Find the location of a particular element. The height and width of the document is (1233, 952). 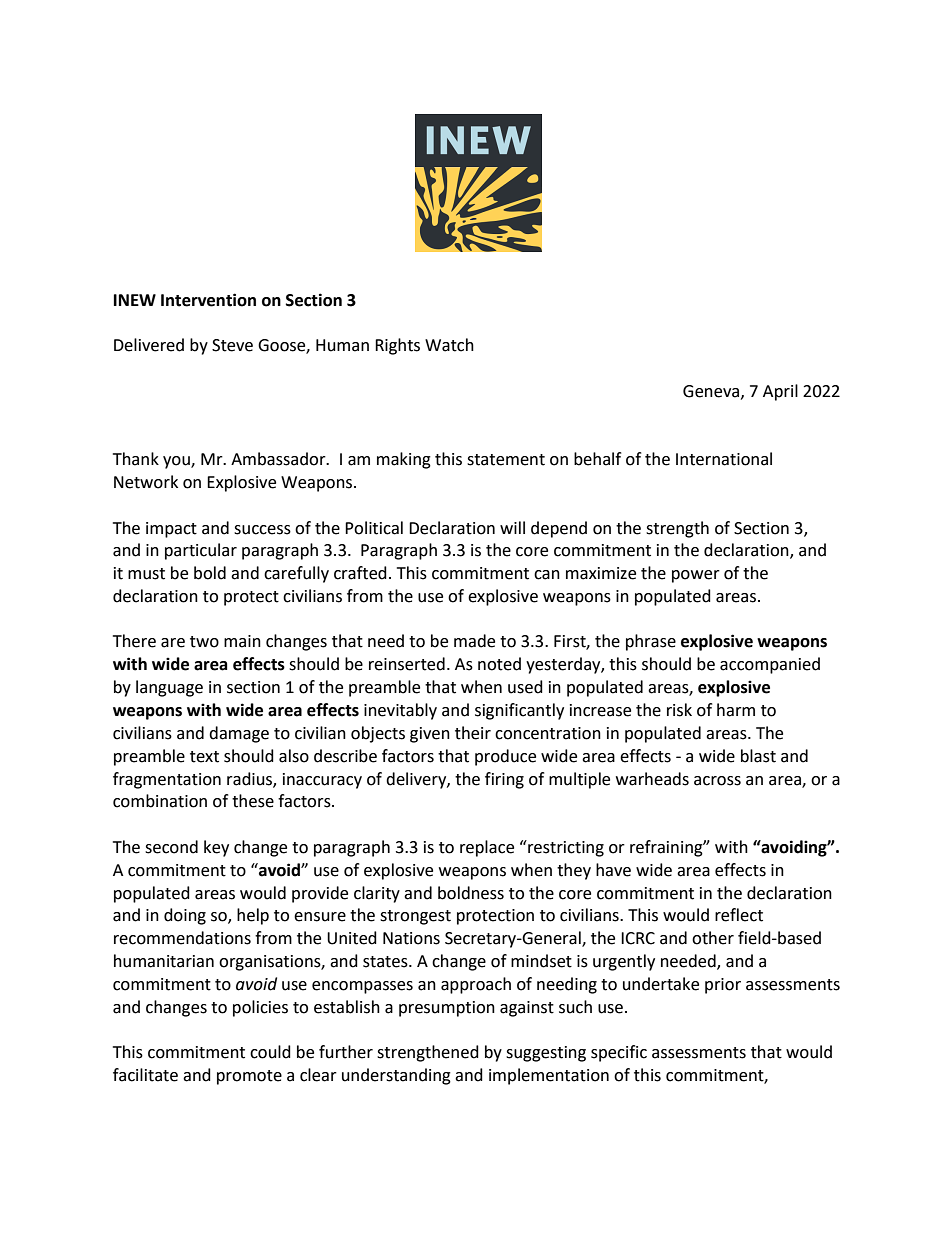

Watch is located at coordinates (449, 345).
